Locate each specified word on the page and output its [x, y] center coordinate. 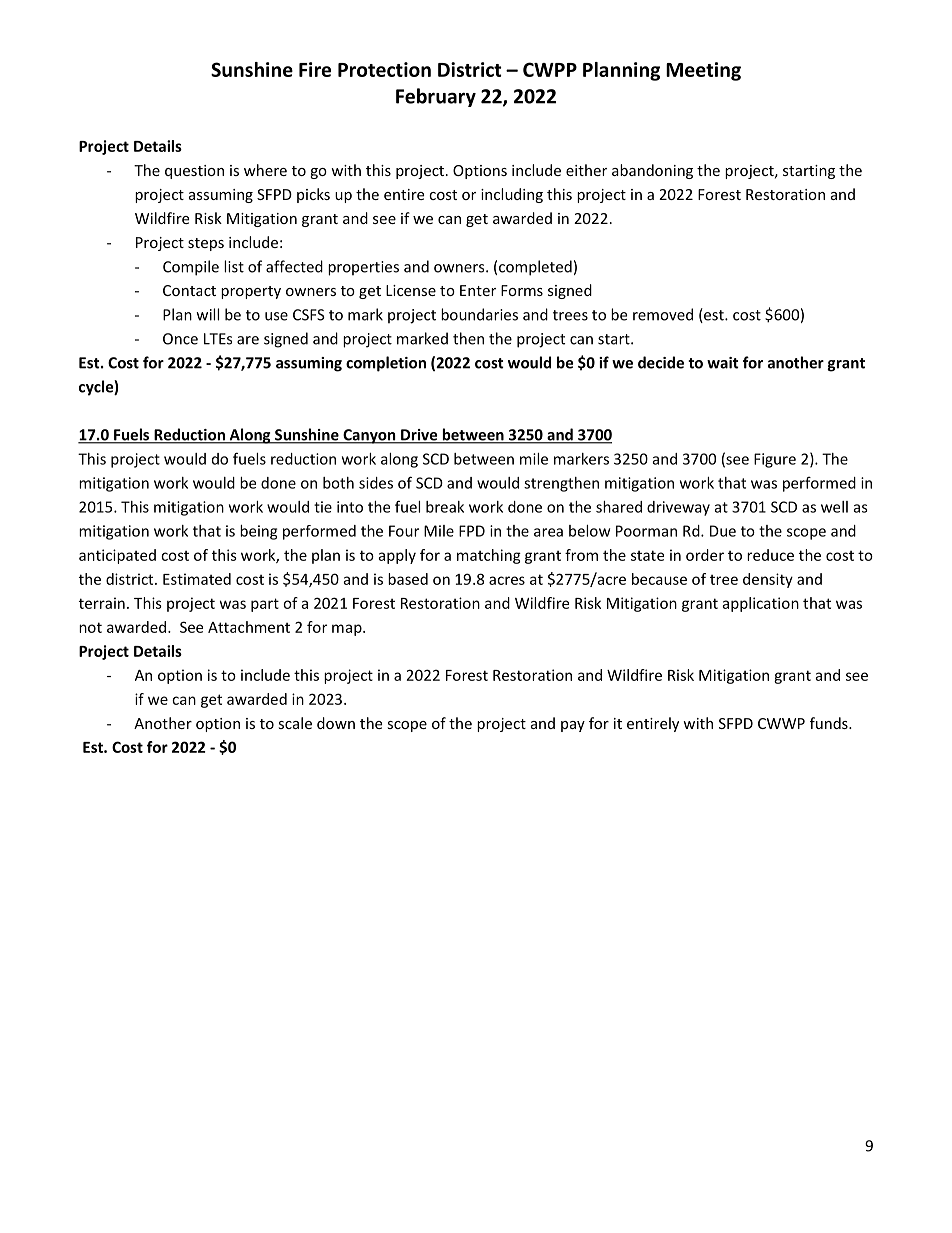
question [194, 172]
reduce [770, 555]
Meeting [703, 71]
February [436, 97]
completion [386, 364]
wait [723, 363]
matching [489, 556]
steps [206, 244]
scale [295, 723]
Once [180, 339]
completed [535, 268]
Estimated [197, 579]
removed [663, 314]
